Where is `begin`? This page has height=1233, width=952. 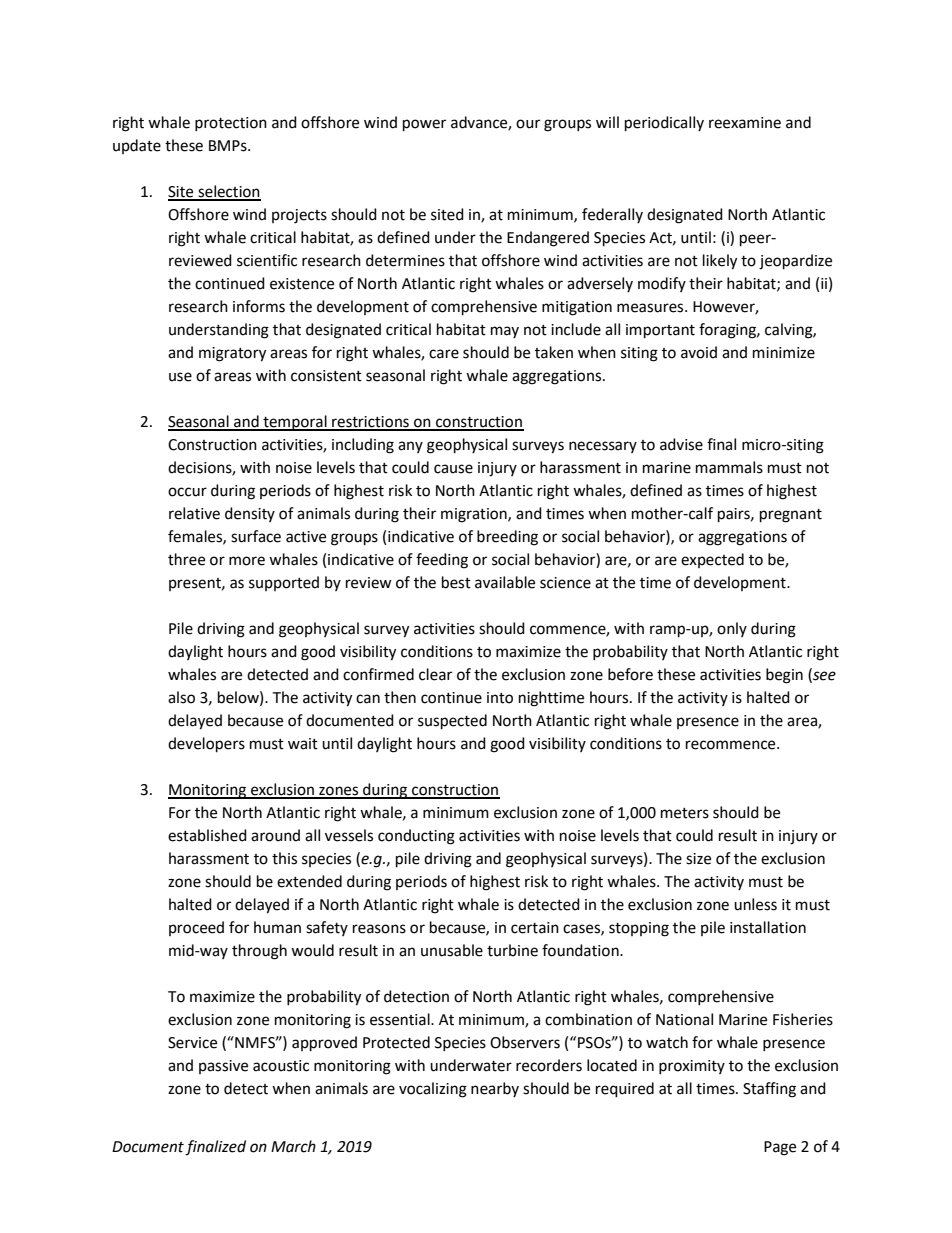
begin is located at coordinates (784, 676).
